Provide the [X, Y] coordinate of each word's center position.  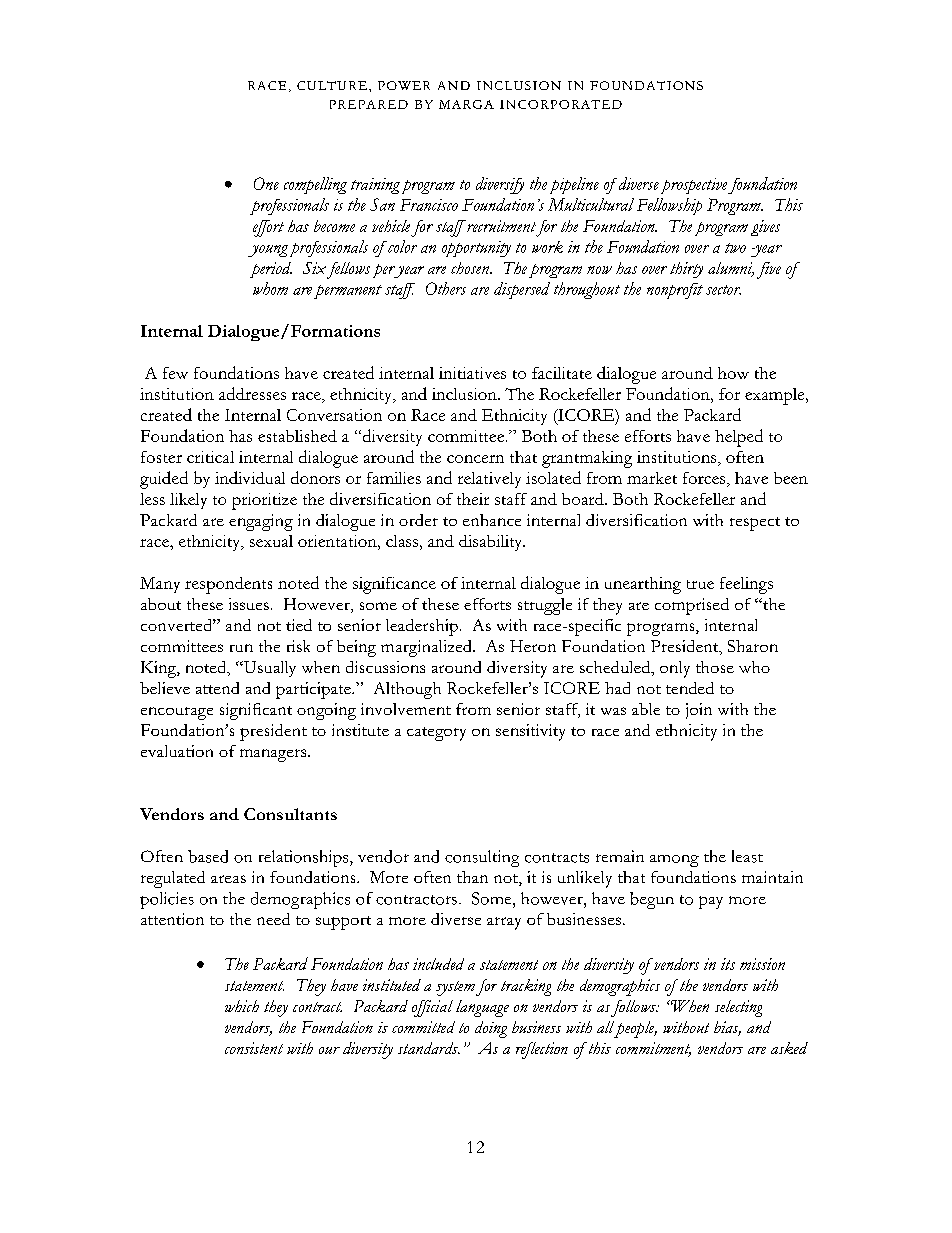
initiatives [472, 373]
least [747, 856]
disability [492, 543]
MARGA [466, 104]
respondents [228, 585]
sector [723, 290]
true [700, 584]
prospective [694, 186]
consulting [482, 858]
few [175, 373]
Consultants [290, 814]
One [266, 183]
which [242, 1006]
